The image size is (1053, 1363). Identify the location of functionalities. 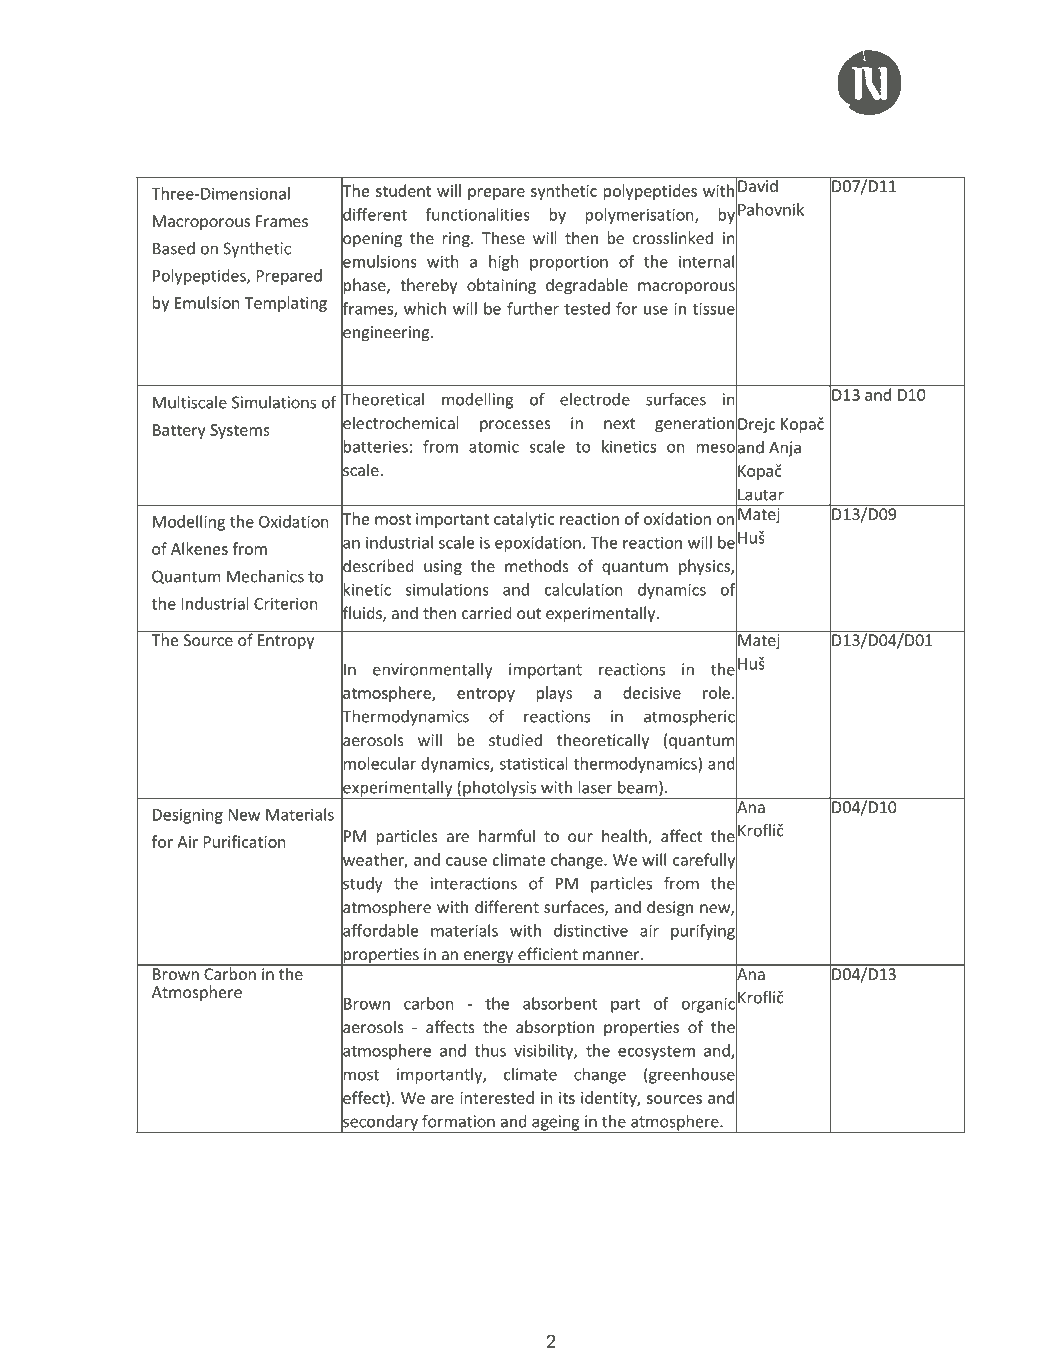
(478, 214).
